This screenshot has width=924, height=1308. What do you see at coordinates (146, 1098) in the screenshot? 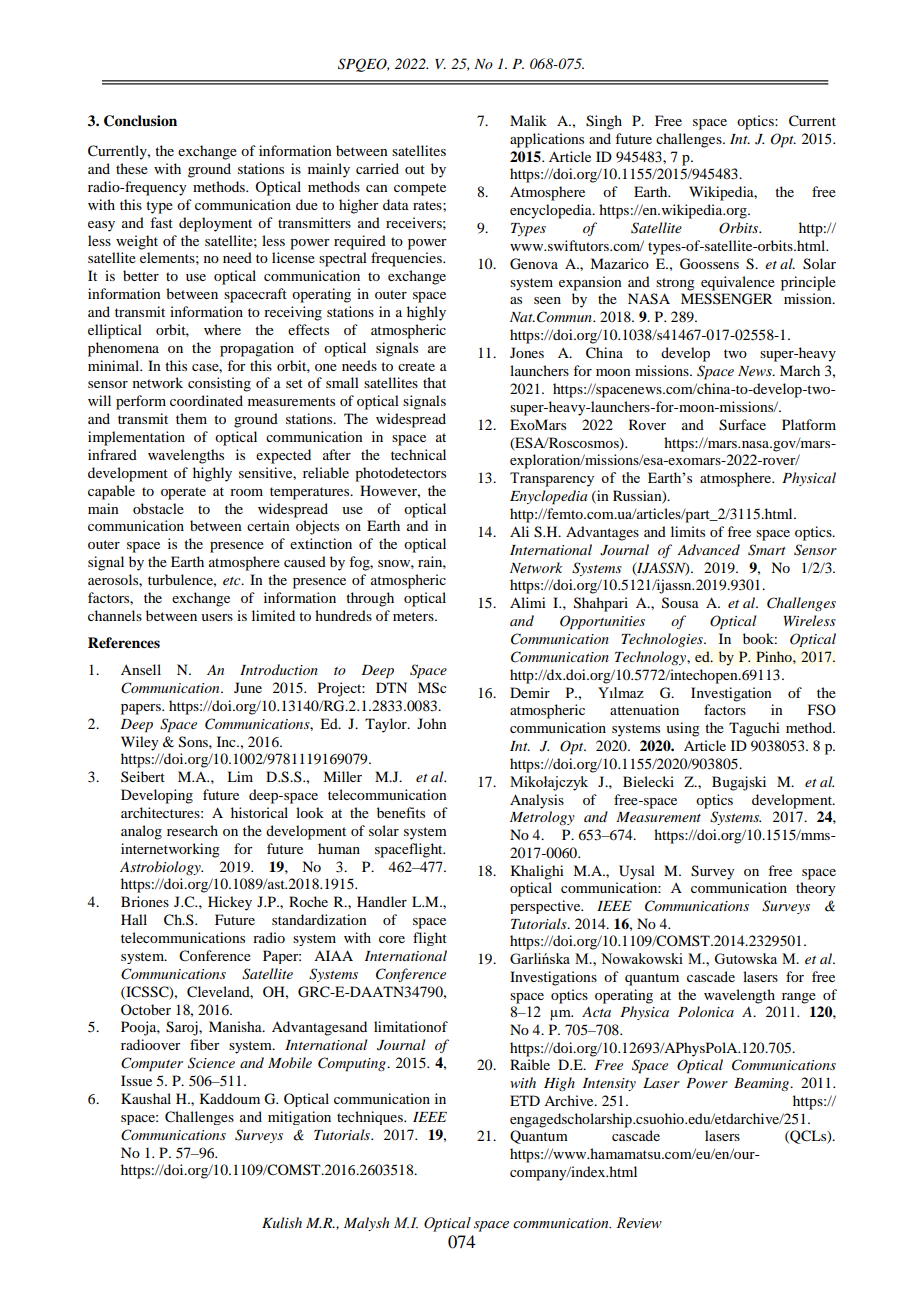
I see `Kaushal` at bounding box center [146, 1098].
